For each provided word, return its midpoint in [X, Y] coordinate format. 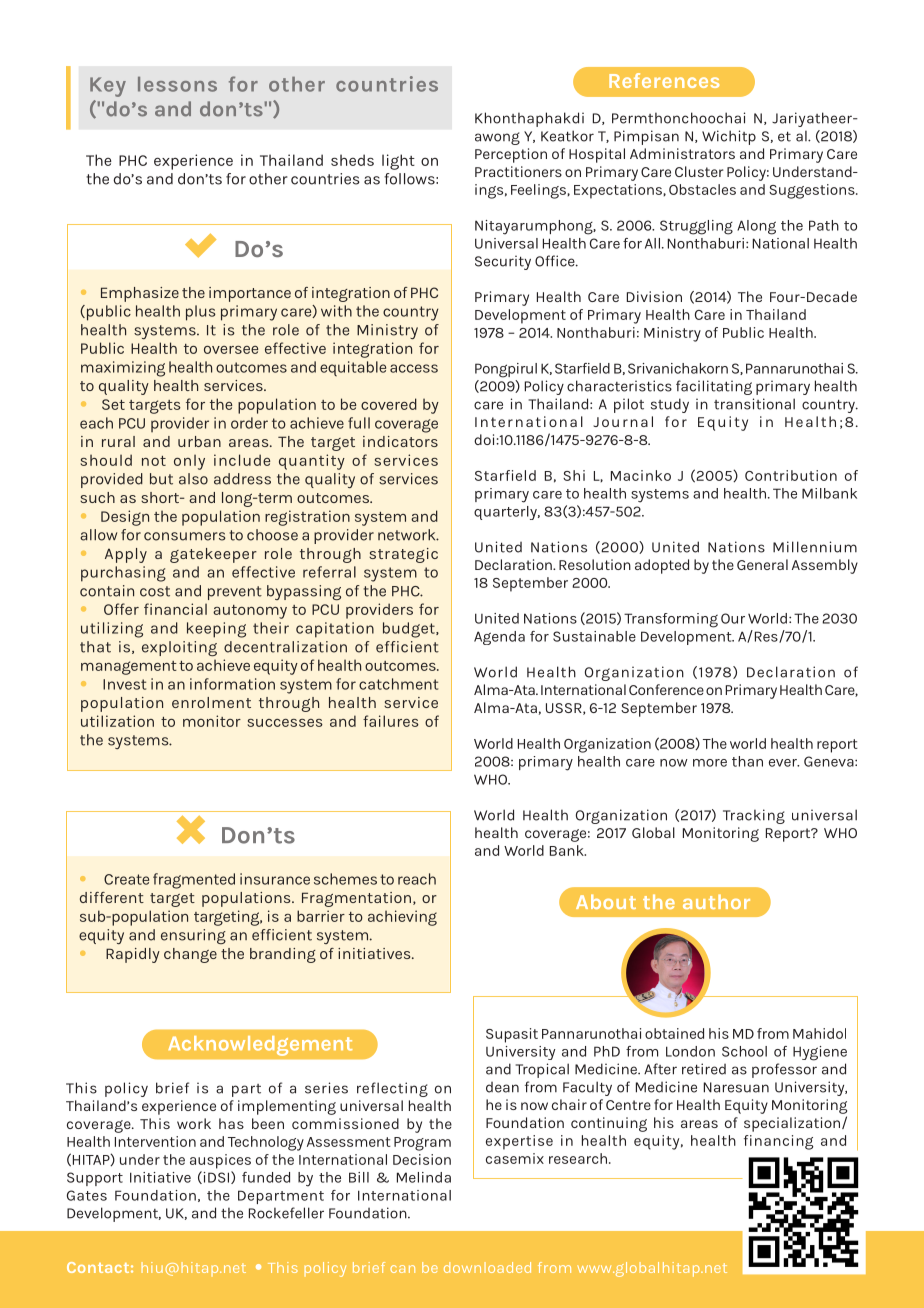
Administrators [682, 153]
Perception [511, 155]
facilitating [714, 387]
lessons [177, 84]
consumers [185, 536]
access [414, 368]
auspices [220, 1161]
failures [391, 721]
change [190, 955]
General [762, 564]
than [747, 761]
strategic [403, 555]
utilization [117, 721]
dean [502, 1087]
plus [201, 313]
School [744, 1051]
